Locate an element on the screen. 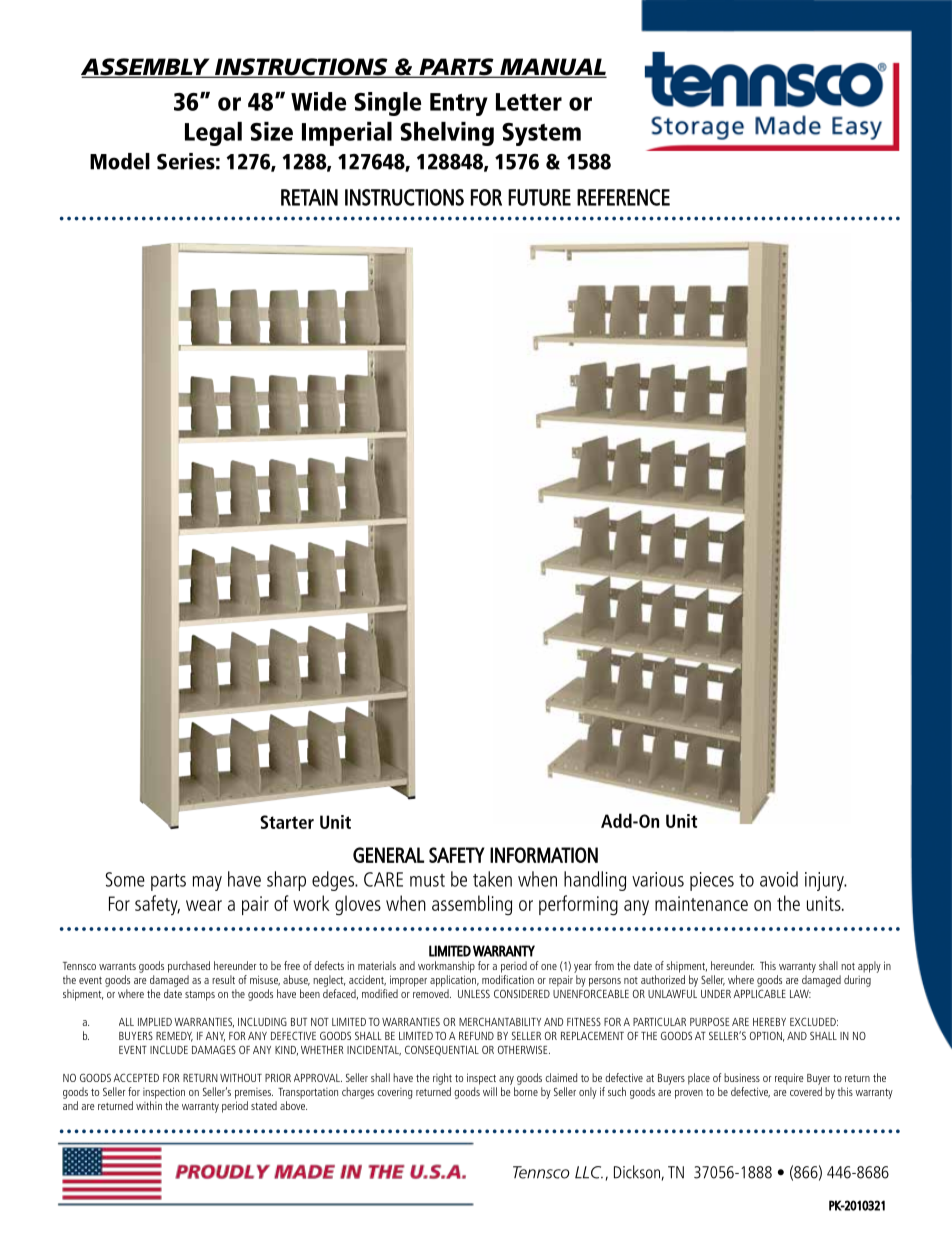 This screenshot has width=952, height=1233. Legal is located at coordinates (213, 134).
